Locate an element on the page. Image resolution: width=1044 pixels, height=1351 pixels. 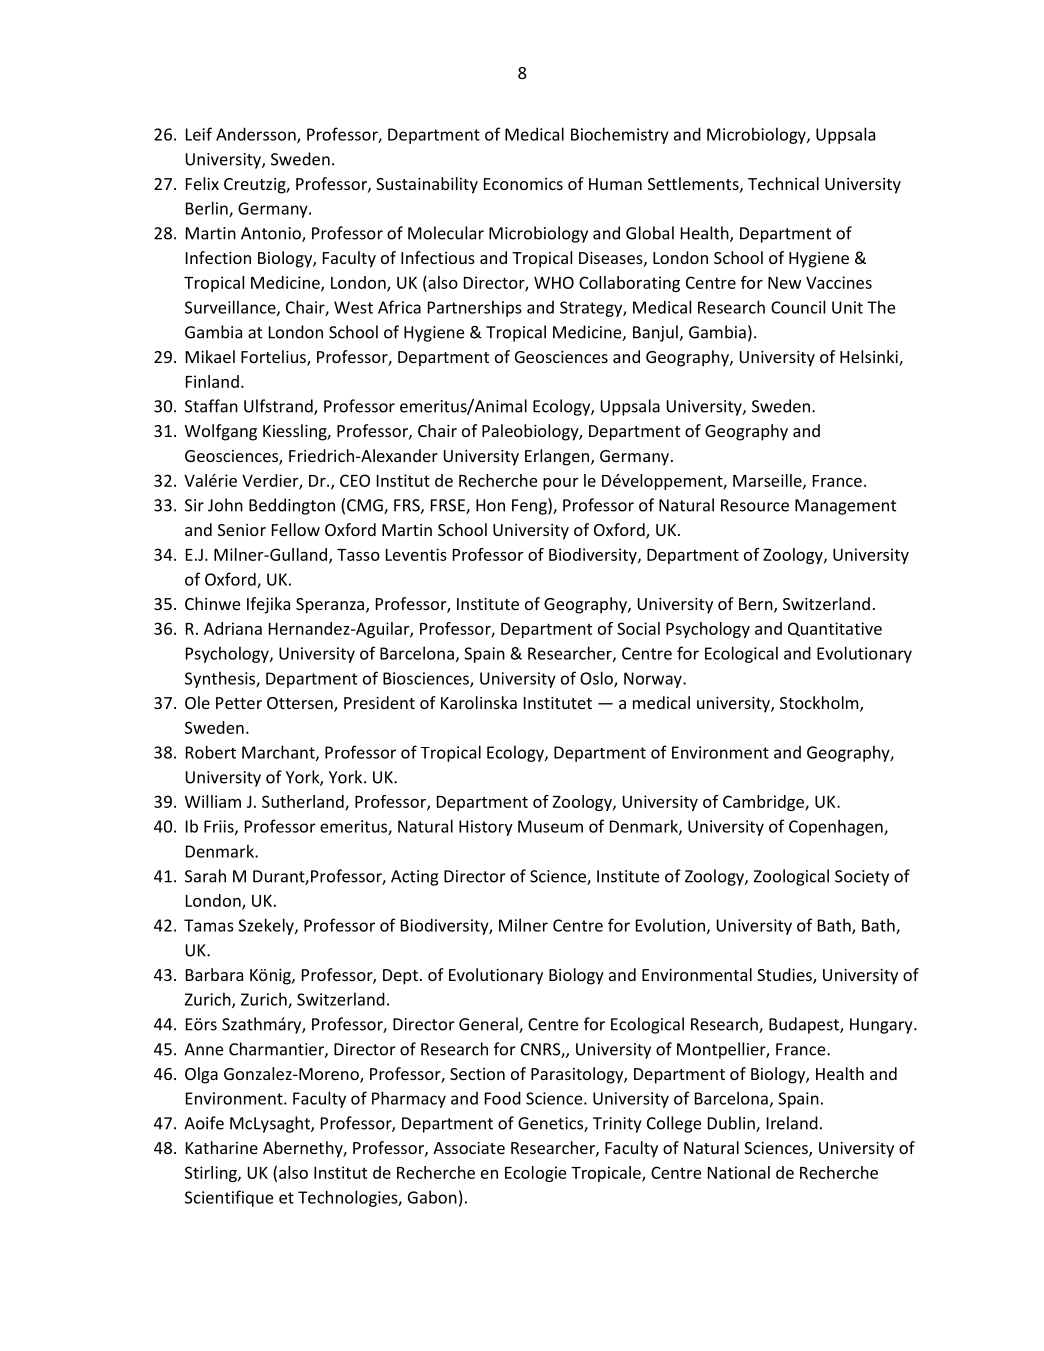
Katharine is located at coordinates (222, 1147).
